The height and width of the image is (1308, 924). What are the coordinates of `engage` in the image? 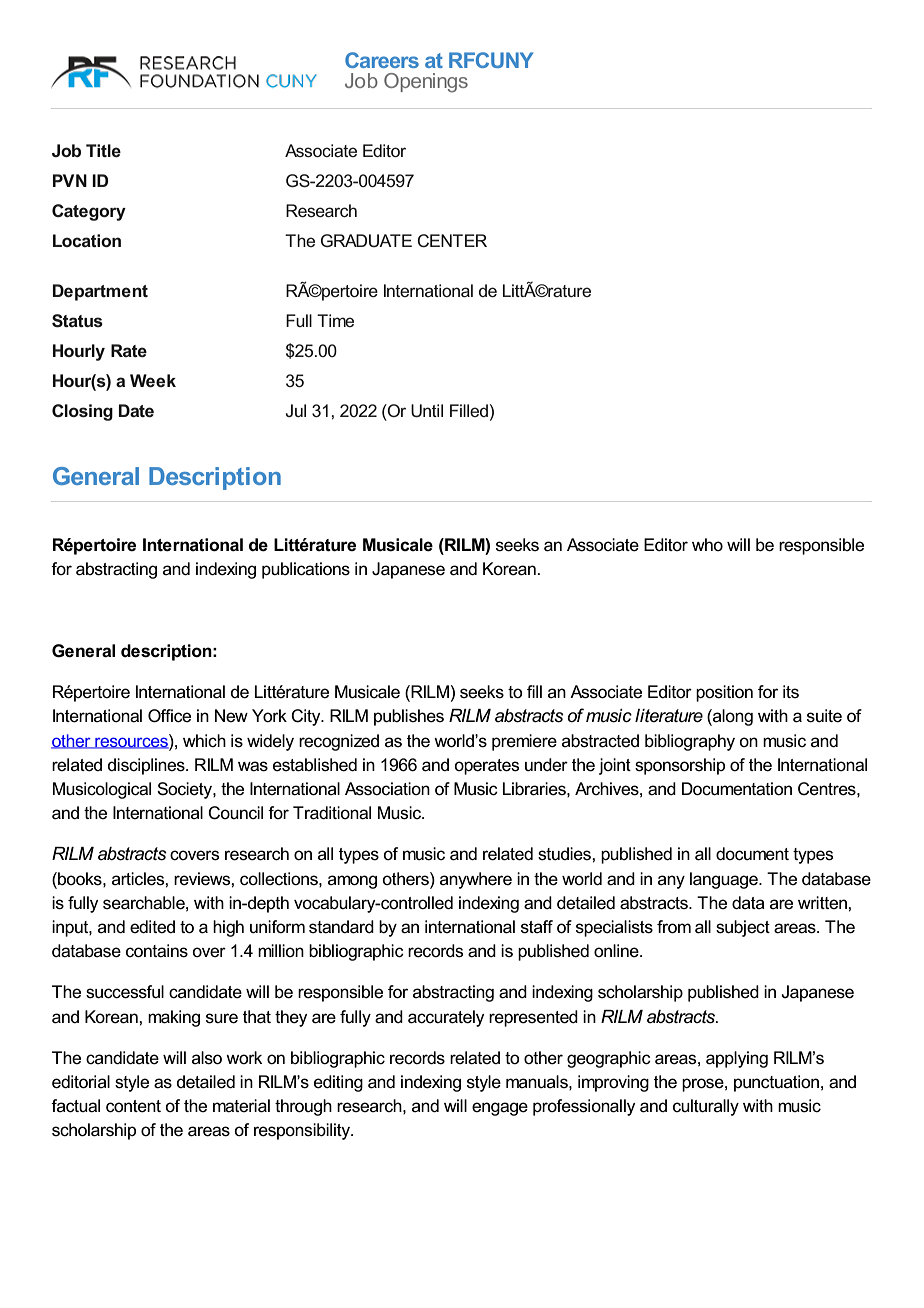 It's located at (500, 1109).
